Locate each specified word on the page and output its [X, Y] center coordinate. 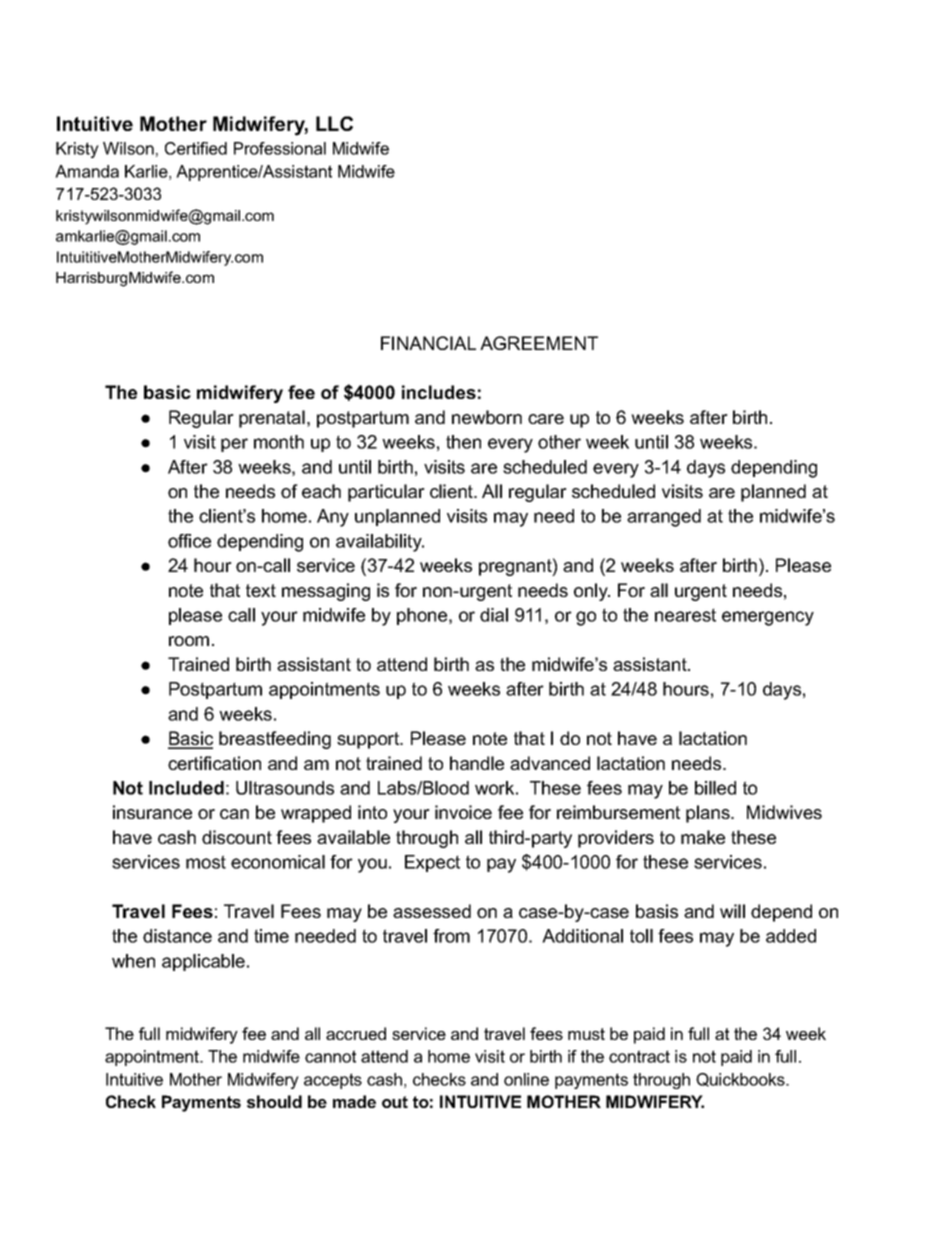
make [703, 837]
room [189, 641]
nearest [685, 615]
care [546, 419]
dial [494, 615]
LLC [334, 123]
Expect [432, 863]
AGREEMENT [539, 343]
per [234, 445]
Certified [196, 148]
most [206, 862]
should [274, 1101]
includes [439, 392]
